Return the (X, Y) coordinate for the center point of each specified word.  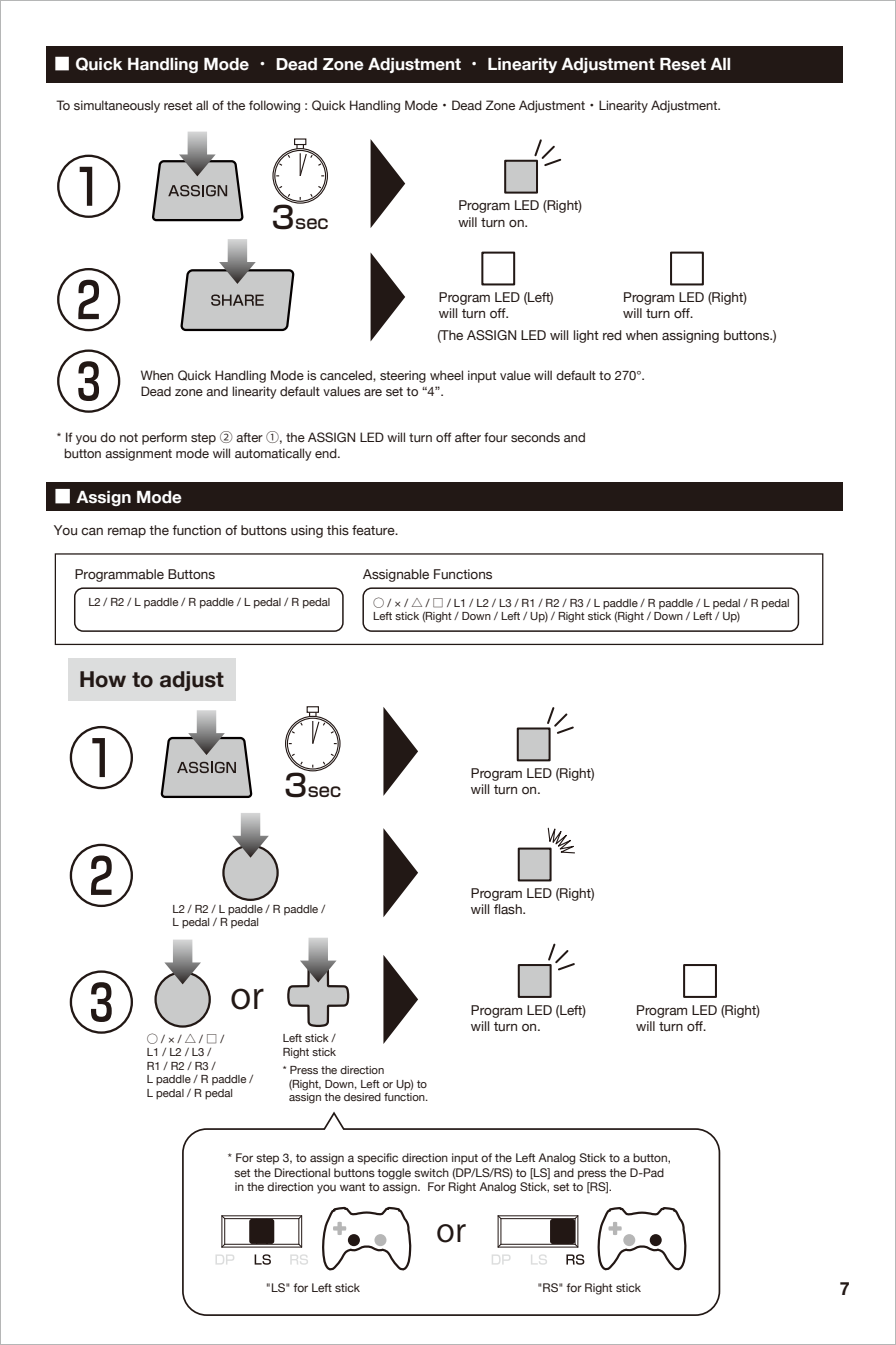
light (586, 336)
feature (374, 530)
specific (377, 1159)
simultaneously (117, 106)
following (274, 106)
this (338, 530)
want (352, 1187)
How (103, 679)
